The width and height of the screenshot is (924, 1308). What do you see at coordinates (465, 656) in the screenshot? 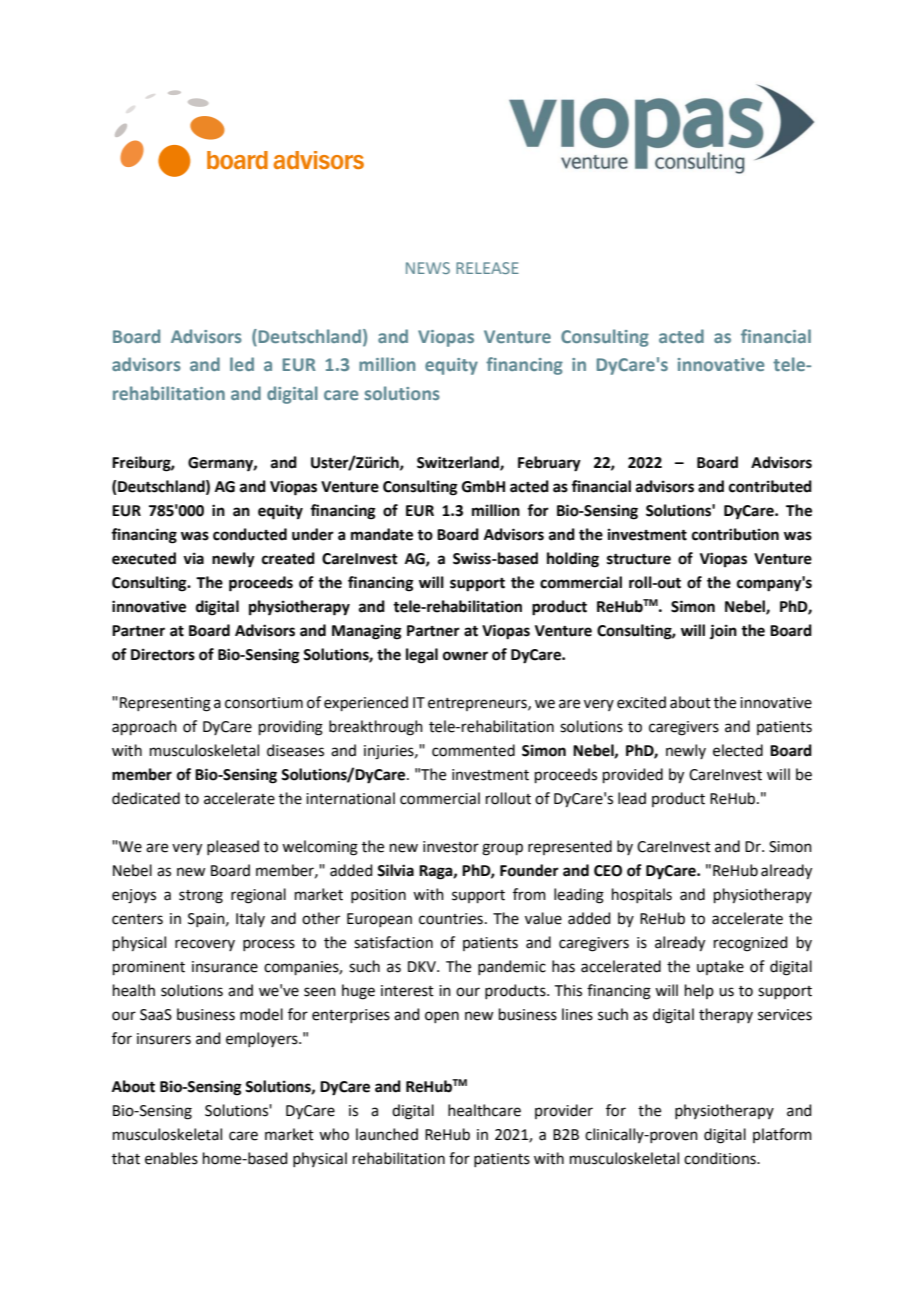
I see `owner` at bounding box center [465, 656].
